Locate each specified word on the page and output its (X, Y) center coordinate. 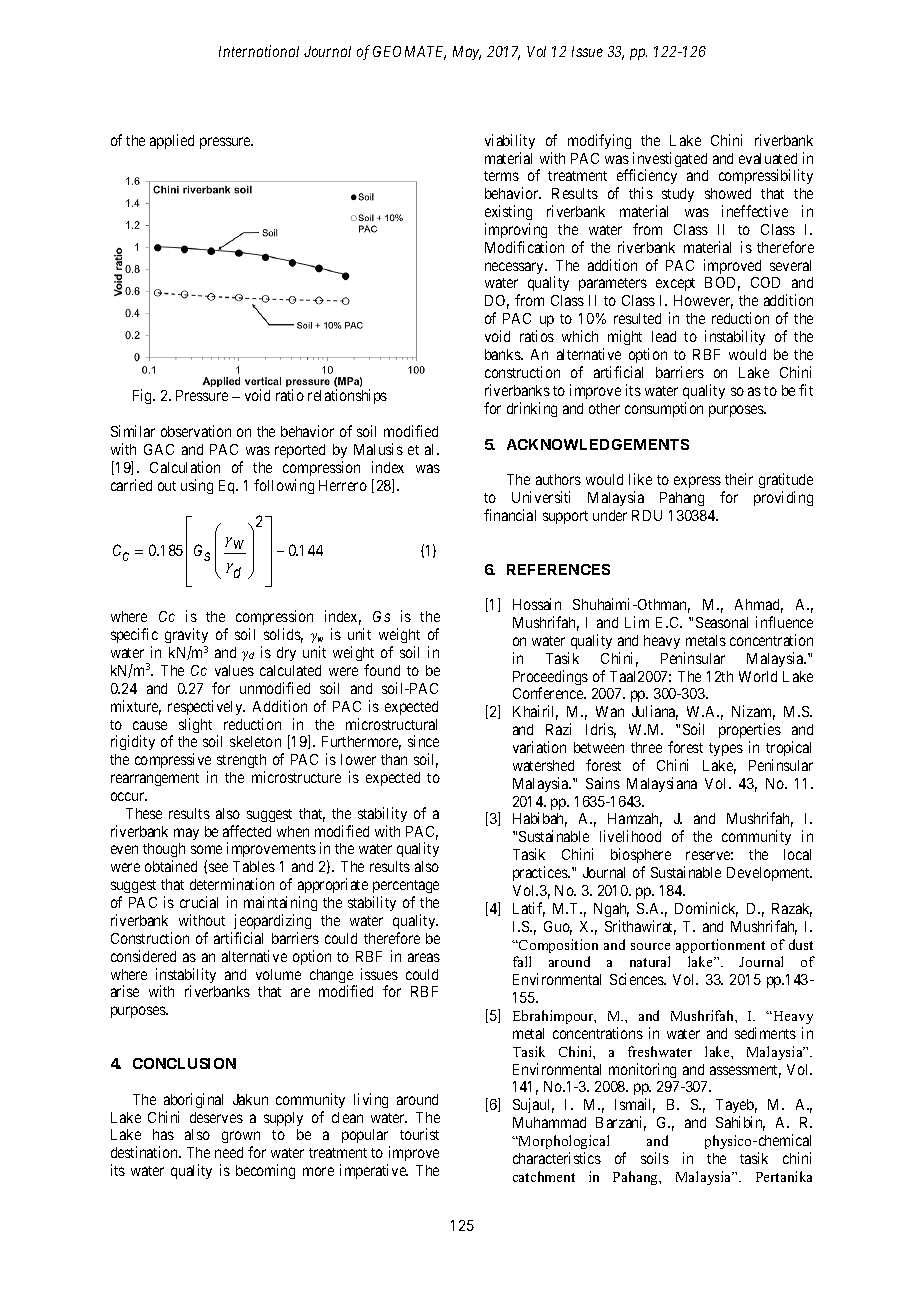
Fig (144, 396)
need (229, 1152)
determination (232, 884)
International (259, 51)
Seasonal (722, 622)
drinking (532, 409)
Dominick (706, 909)
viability (510, 141)
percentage (406, 888)
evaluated (768, 158)
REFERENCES (558, 569)
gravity (186, 637)
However (703, 302)
